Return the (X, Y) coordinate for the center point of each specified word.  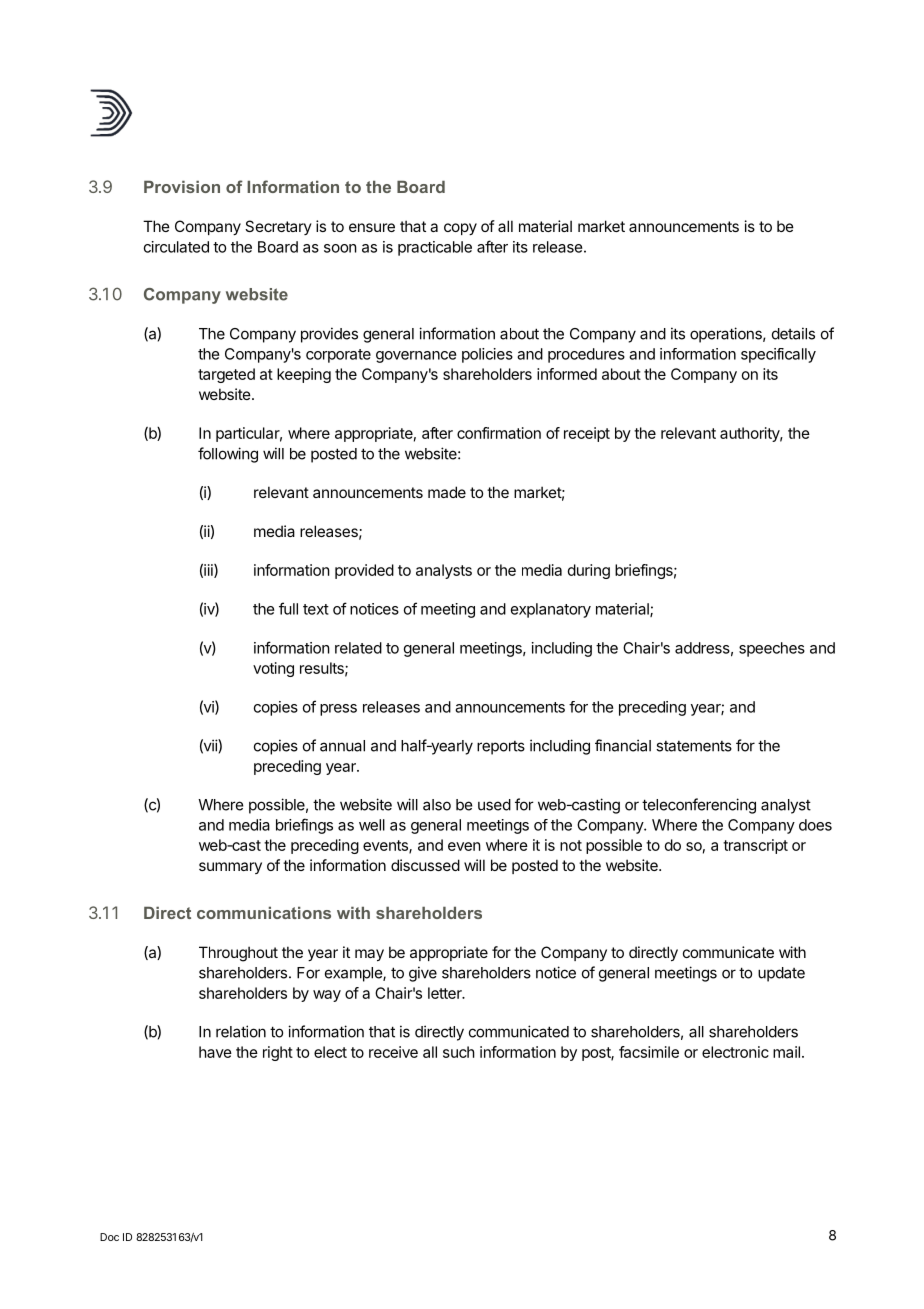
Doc (109, 1237)
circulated (176, 247)
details (793, 333)
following (228, 455)
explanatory (551, 610)
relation (241, 1031)
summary (230, 868)
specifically (778, 355)
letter (446, 993)
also (437, 805)
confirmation (499, 433)
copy (460, 229)
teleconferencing (699, 806)
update (781, 974)
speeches (772, 649)
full (288, 608)
